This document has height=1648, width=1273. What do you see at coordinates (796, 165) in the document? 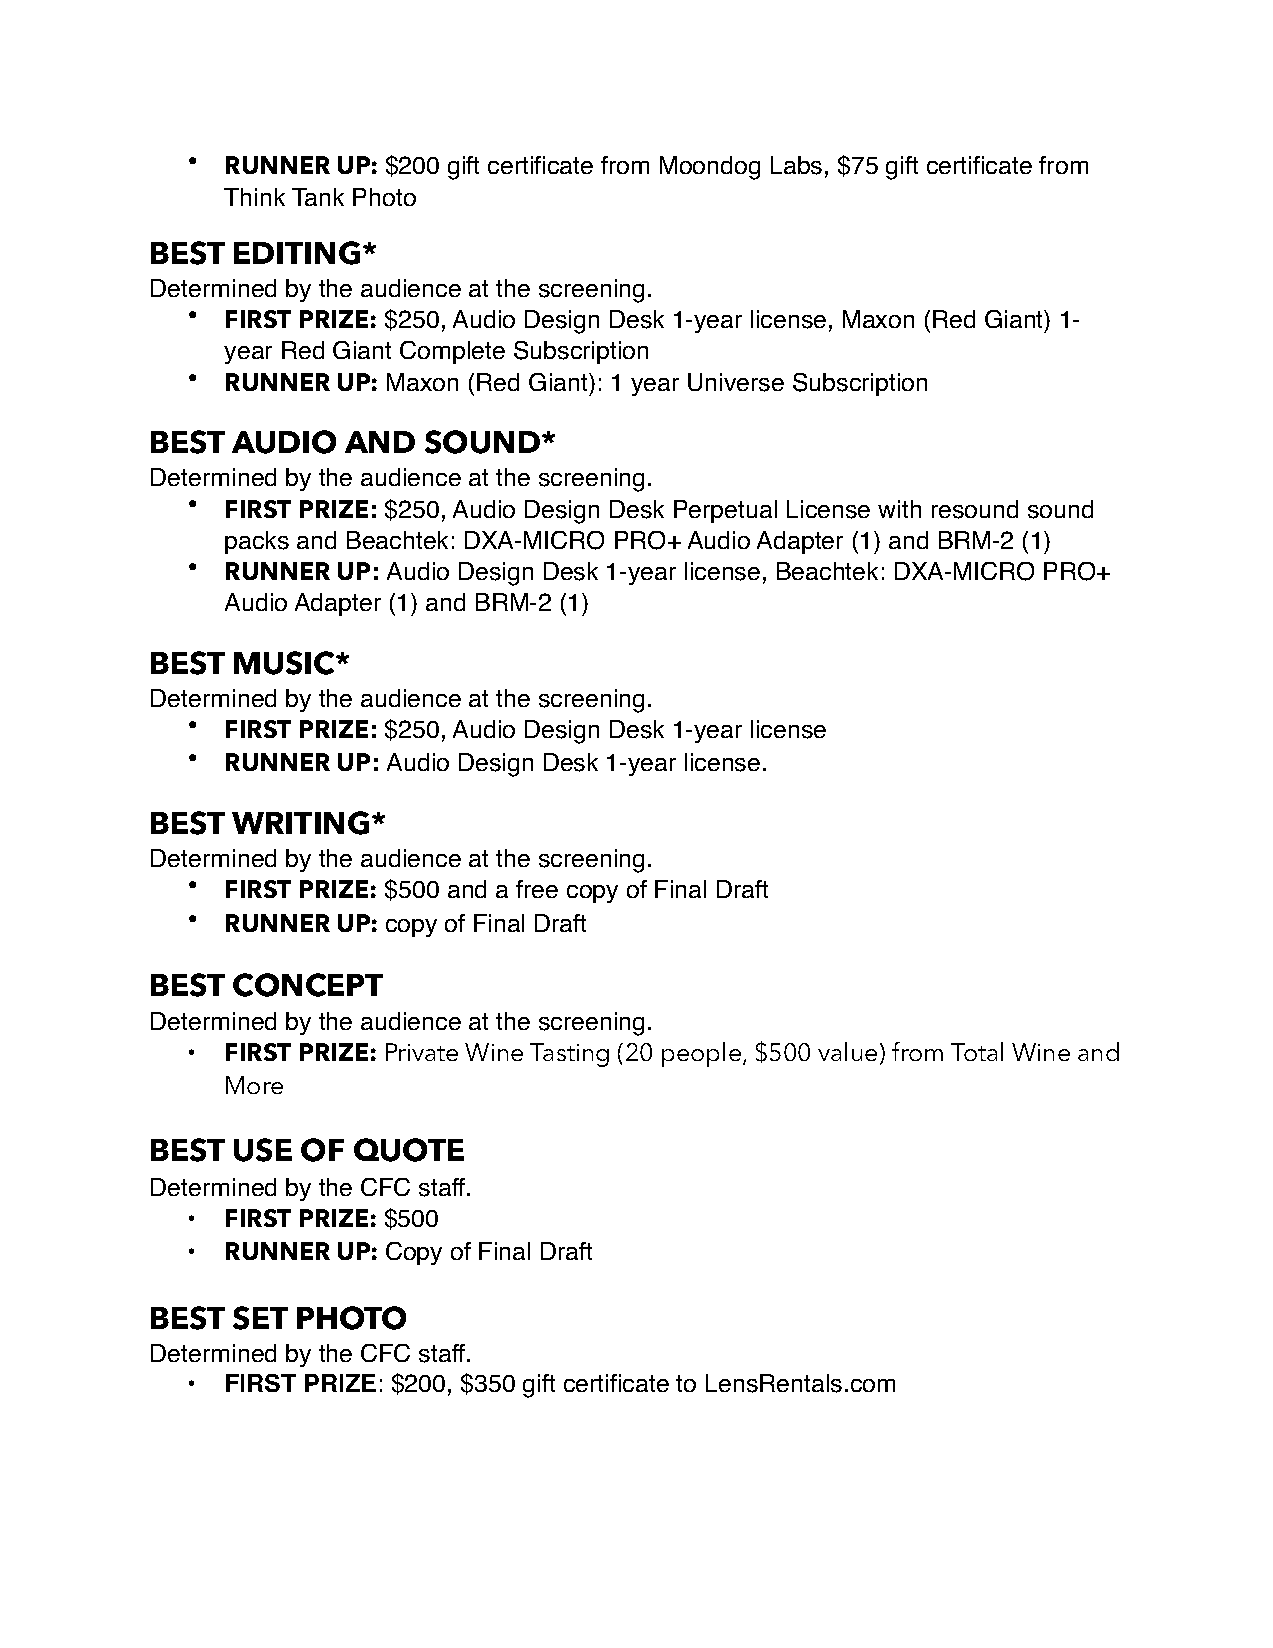
I see `Labs` at bounding box center [796, 165].
